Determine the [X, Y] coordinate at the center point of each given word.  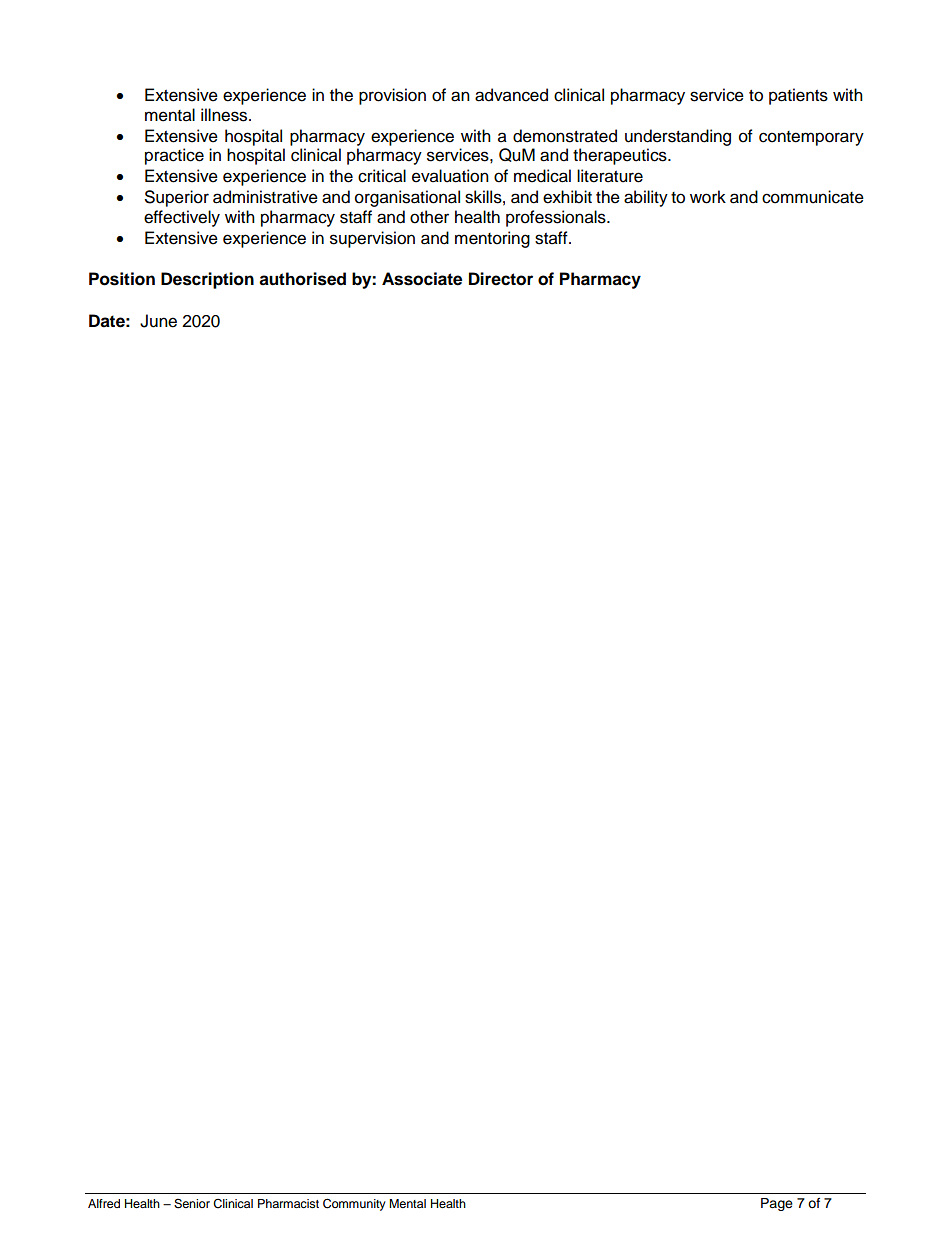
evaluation [450, 176]
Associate [422, 279]
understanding [678, 137]
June [158, 321]
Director [501, 279]
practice [174, 156]
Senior [192, 1204]
